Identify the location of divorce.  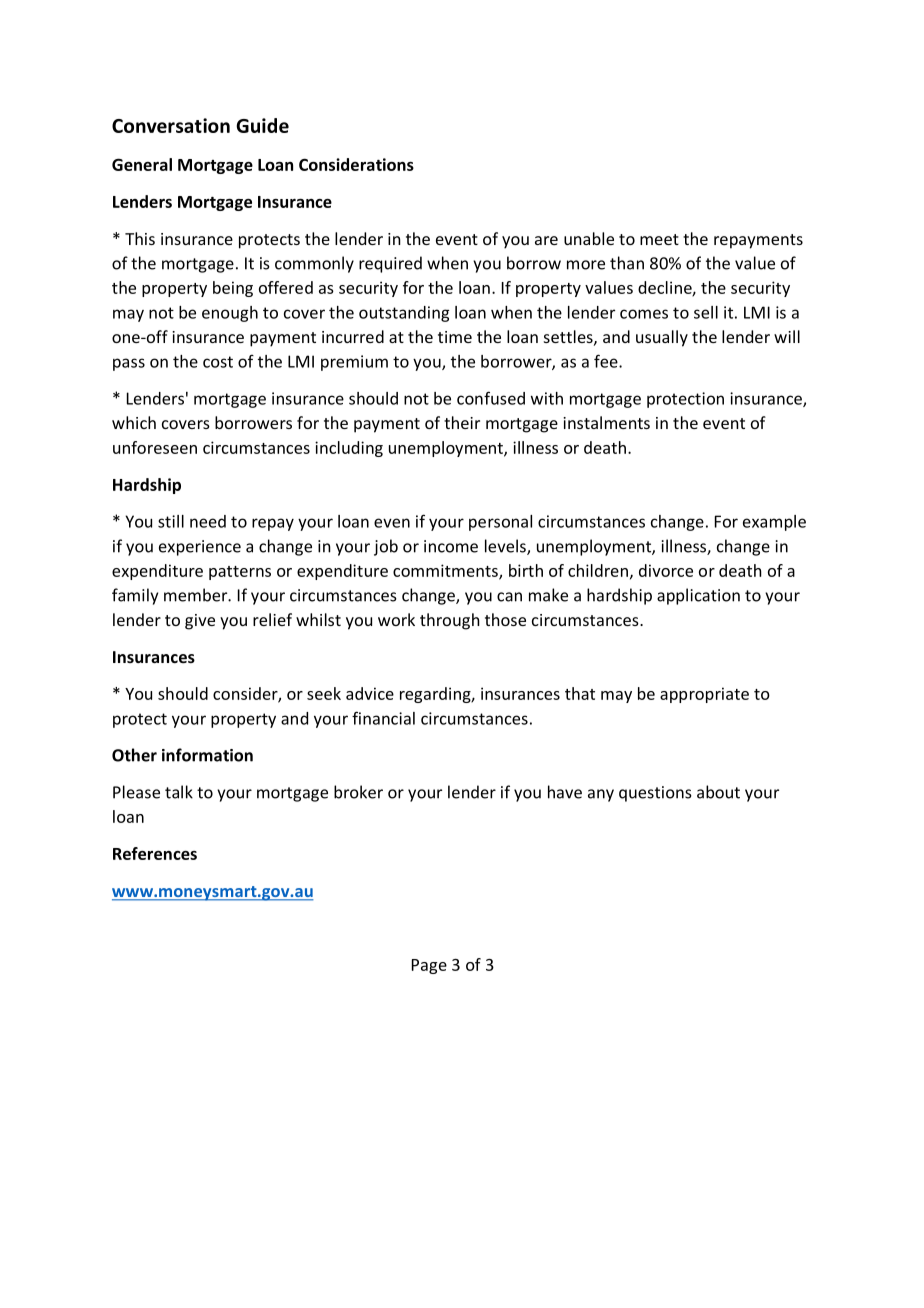
(666, 570).
